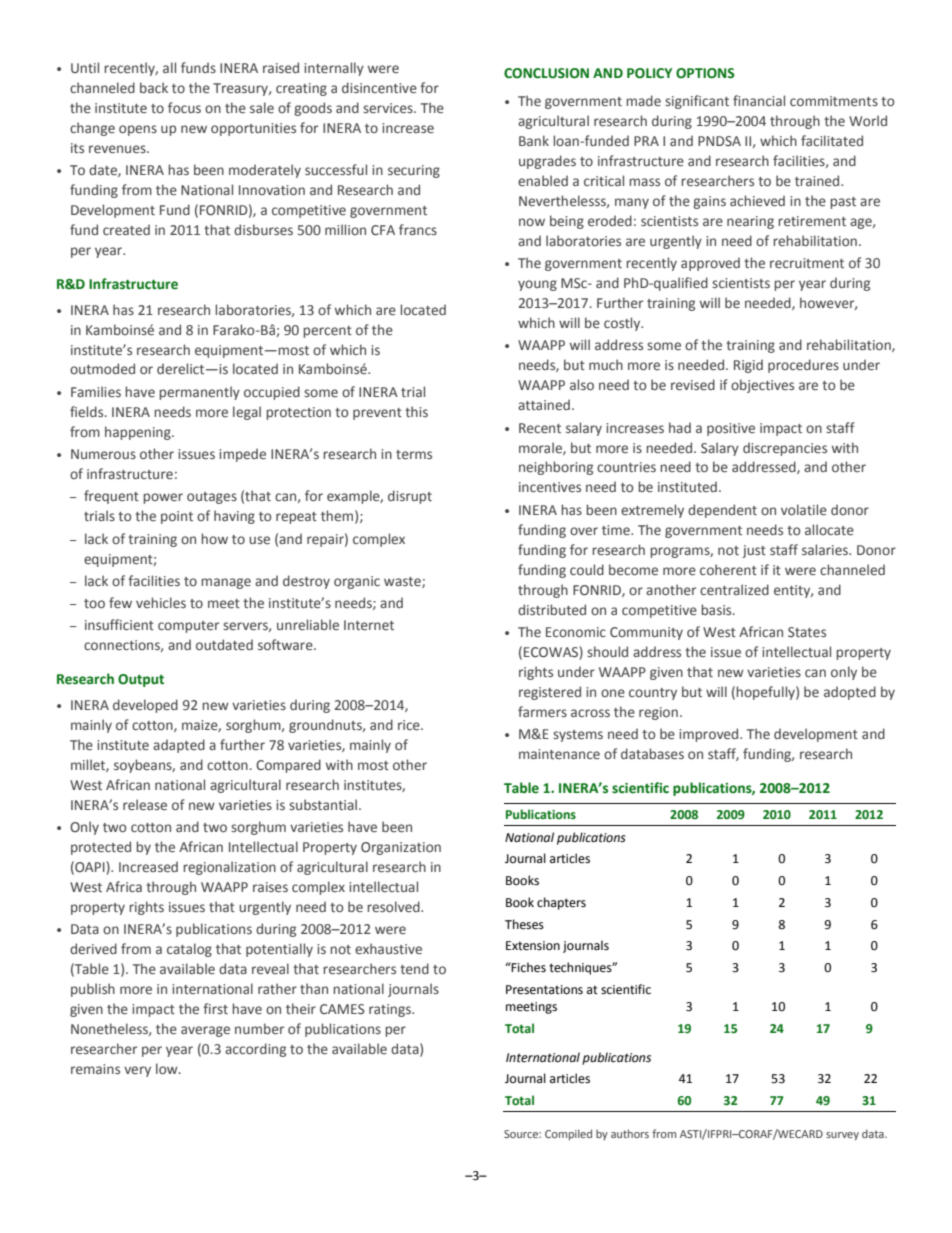 Image resolution: width=952 pixels, height=1233 pixels. I want to click on Compiled, so click(568, 1135).
